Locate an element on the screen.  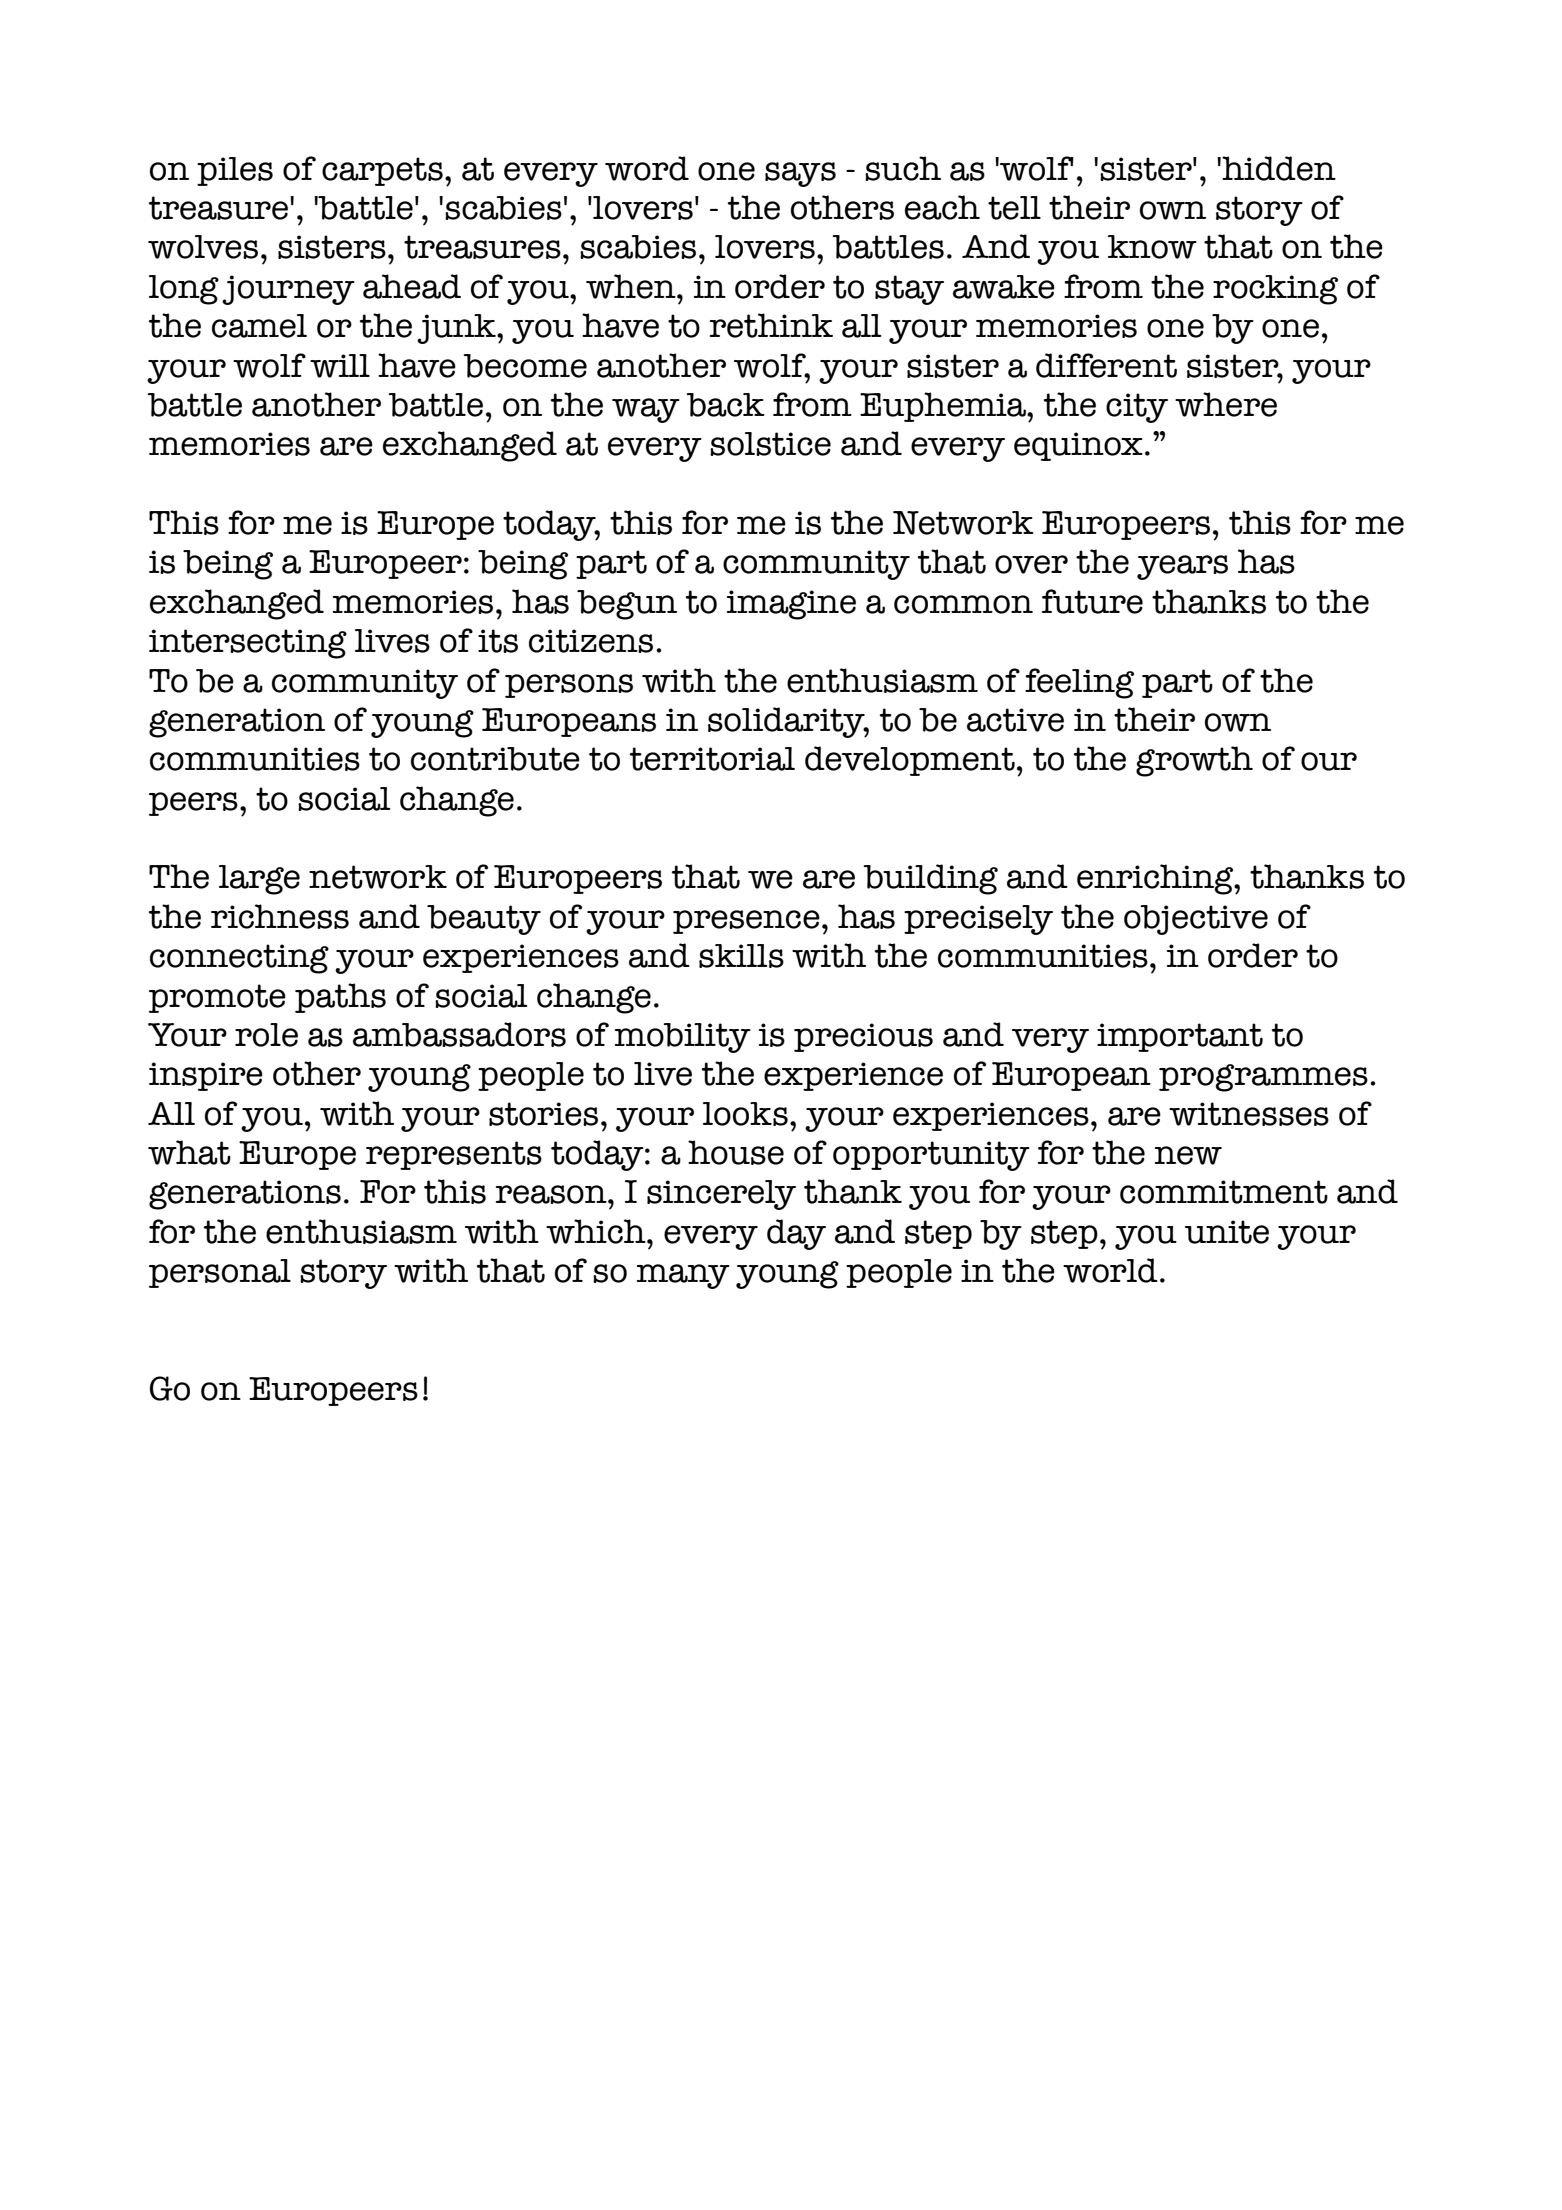
equinox is located at coordinates (1078, 446).
